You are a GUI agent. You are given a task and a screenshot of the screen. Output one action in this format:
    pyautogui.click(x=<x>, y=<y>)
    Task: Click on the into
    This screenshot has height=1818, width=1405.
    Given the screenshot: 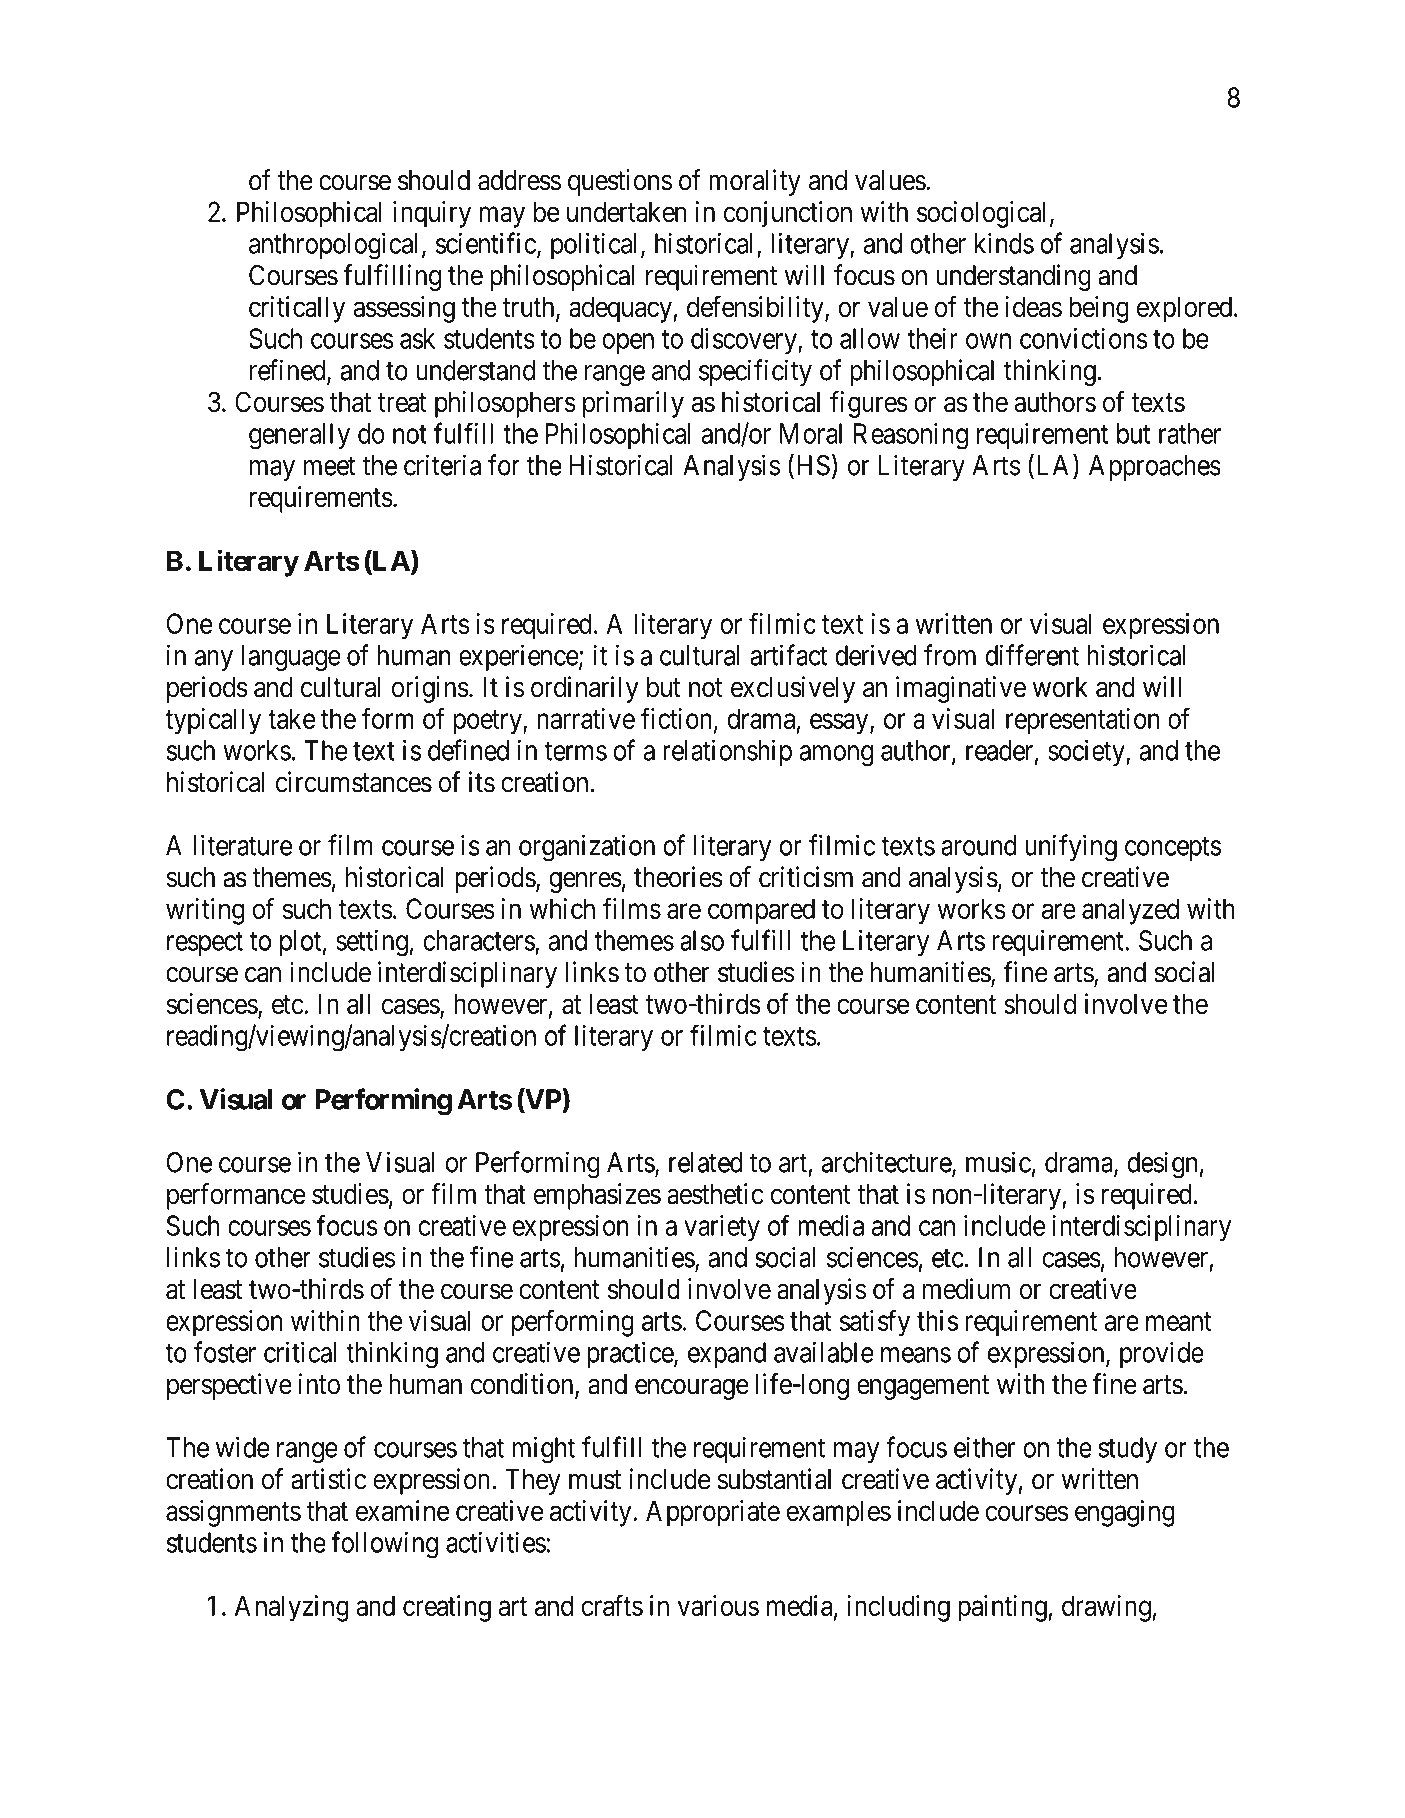 What is the action you would take?
    pyautogui.click(x=319, y=1384)
